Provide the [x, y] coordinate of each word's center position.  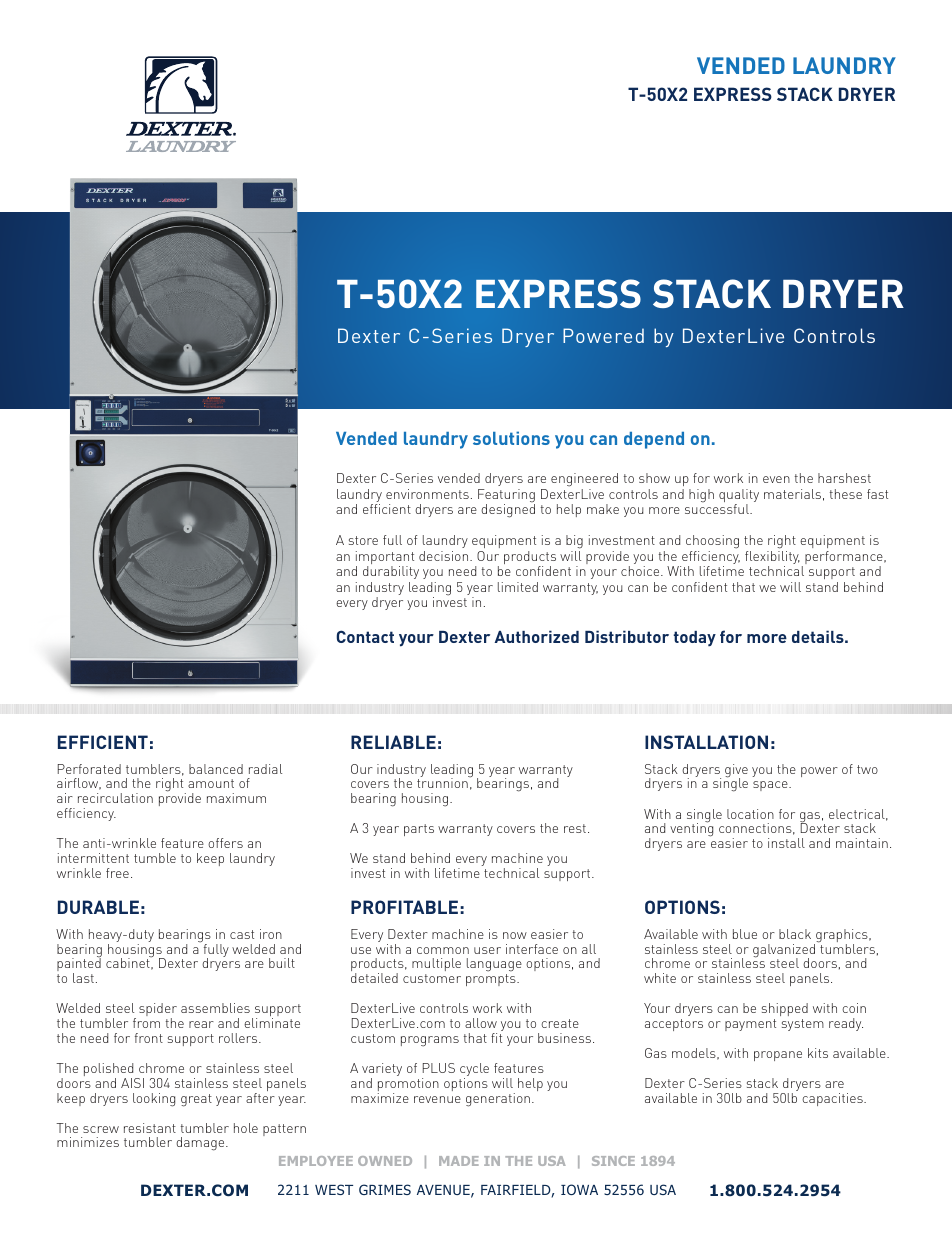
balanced [216, 769]
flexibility [772, 559]
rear [201, 1024]
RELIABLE [393, 742]
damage [201, 1144]
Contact [365, 636]
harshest [844, 478]
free [117, 873]
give [736, 772]
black [795, 934]
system [803, 1025]
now [515, 935]
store [363, 540]
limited [518, 587]
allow [481, 1023]
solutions [511, 438]
